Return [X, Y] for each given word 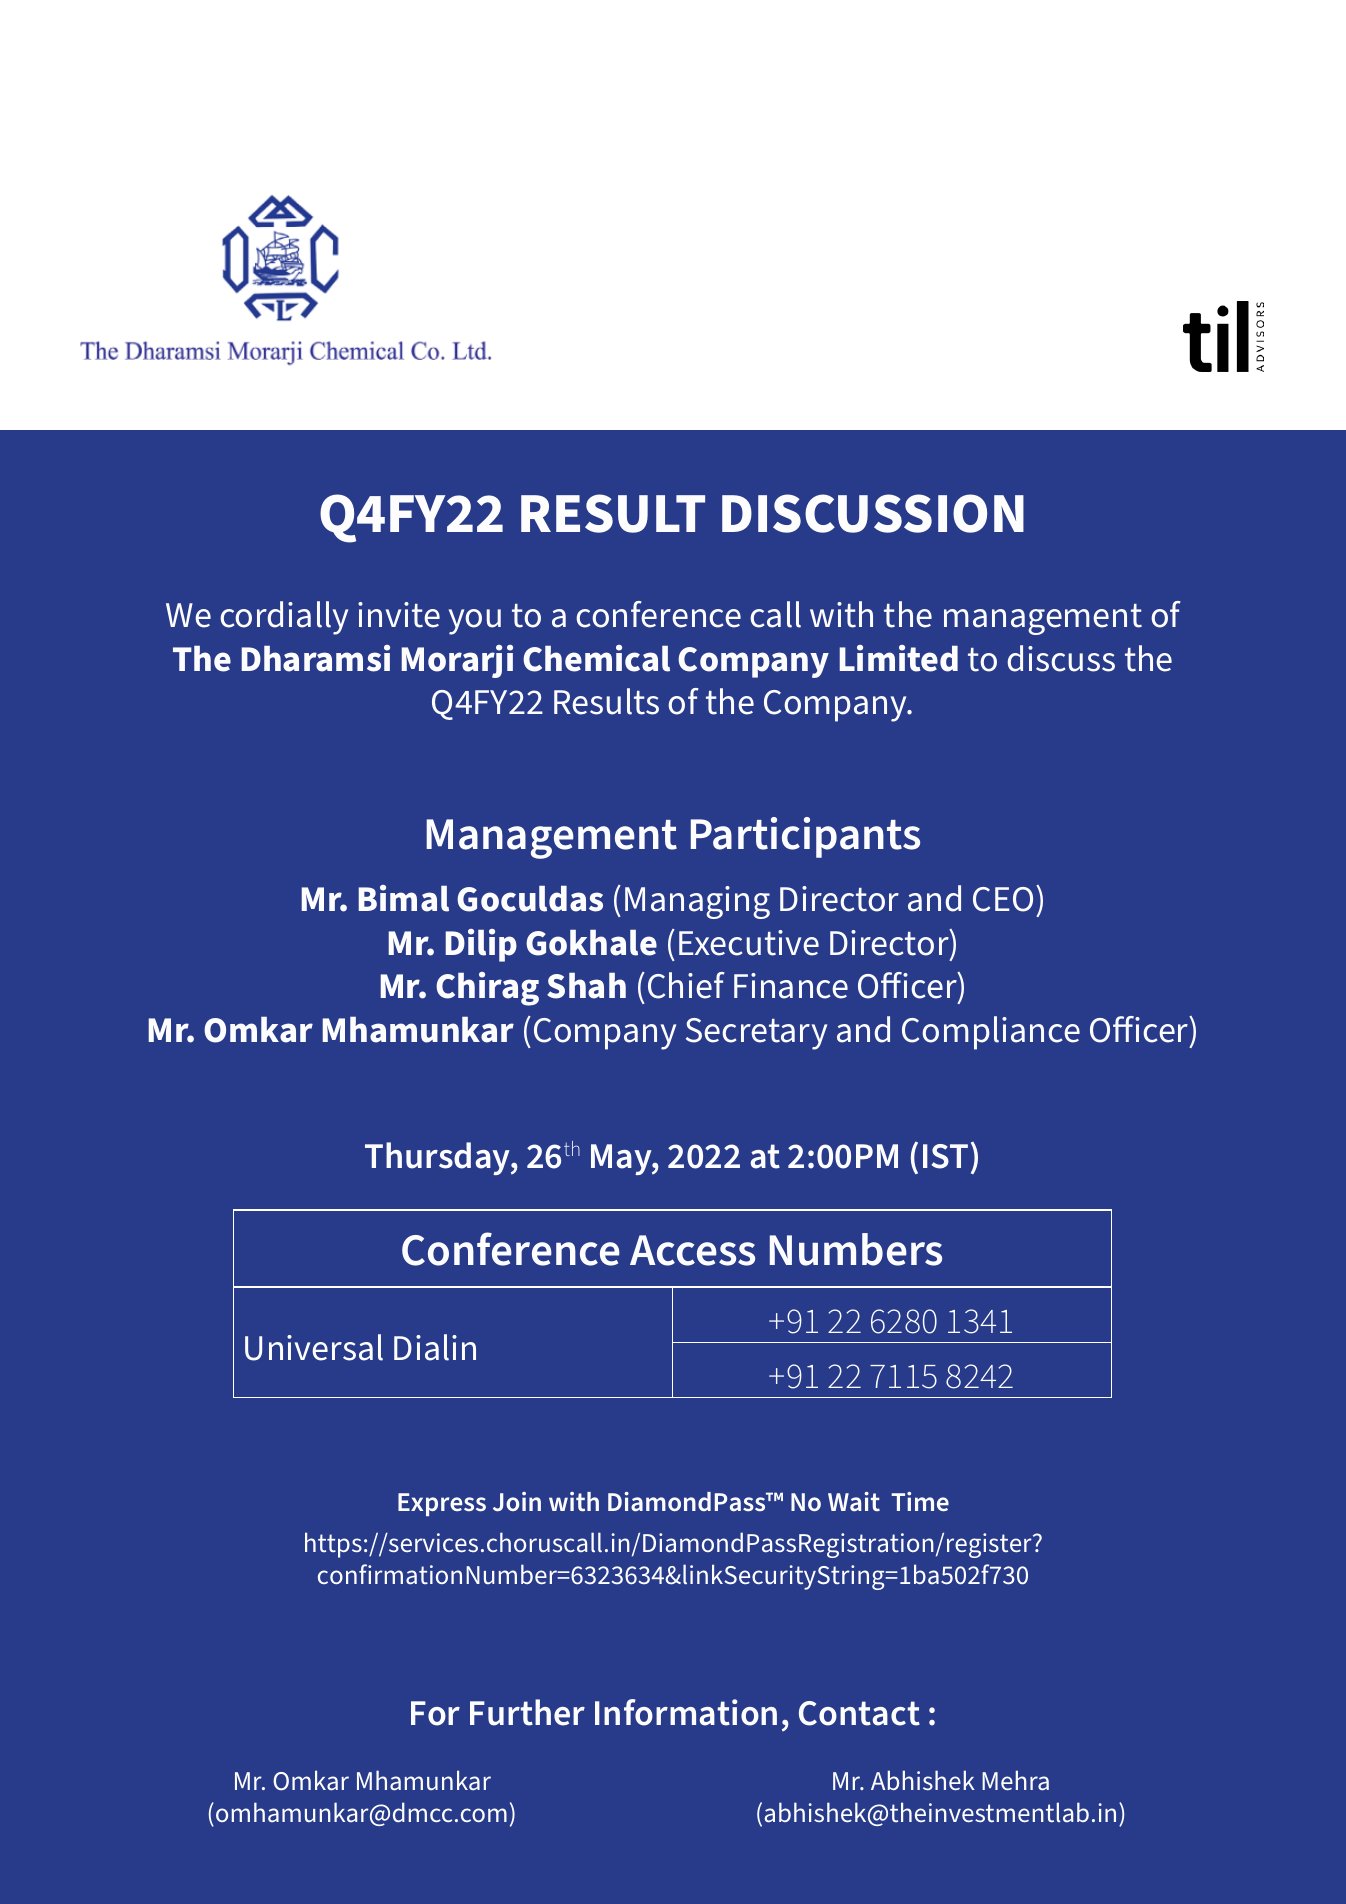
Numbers [856, 1249]
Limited [899, 658]
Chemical [596, 658]
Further [527, 1712]
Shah [586, 986]
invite [399, 615]
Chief [686, 985]
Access [692, 1250]
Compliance [991, 1033]
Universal [314, 1347]
